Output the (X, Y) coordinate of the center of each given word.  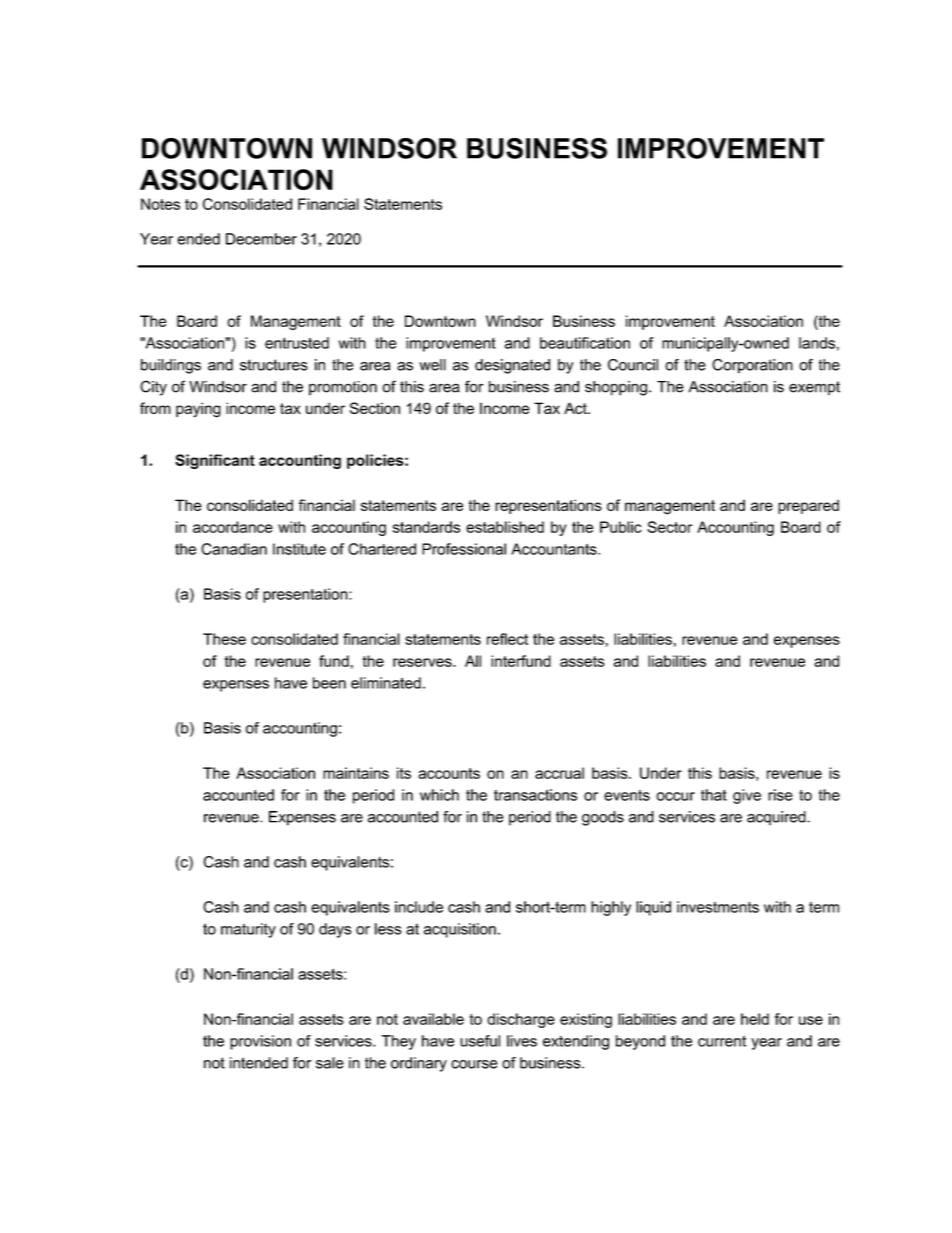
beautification (585, 343)
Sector (669, 527)
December (261, 239)
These (224, 639)
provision (260, 1042)
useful (480, 1041)
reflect (507, 639)
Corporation (752, 366)
